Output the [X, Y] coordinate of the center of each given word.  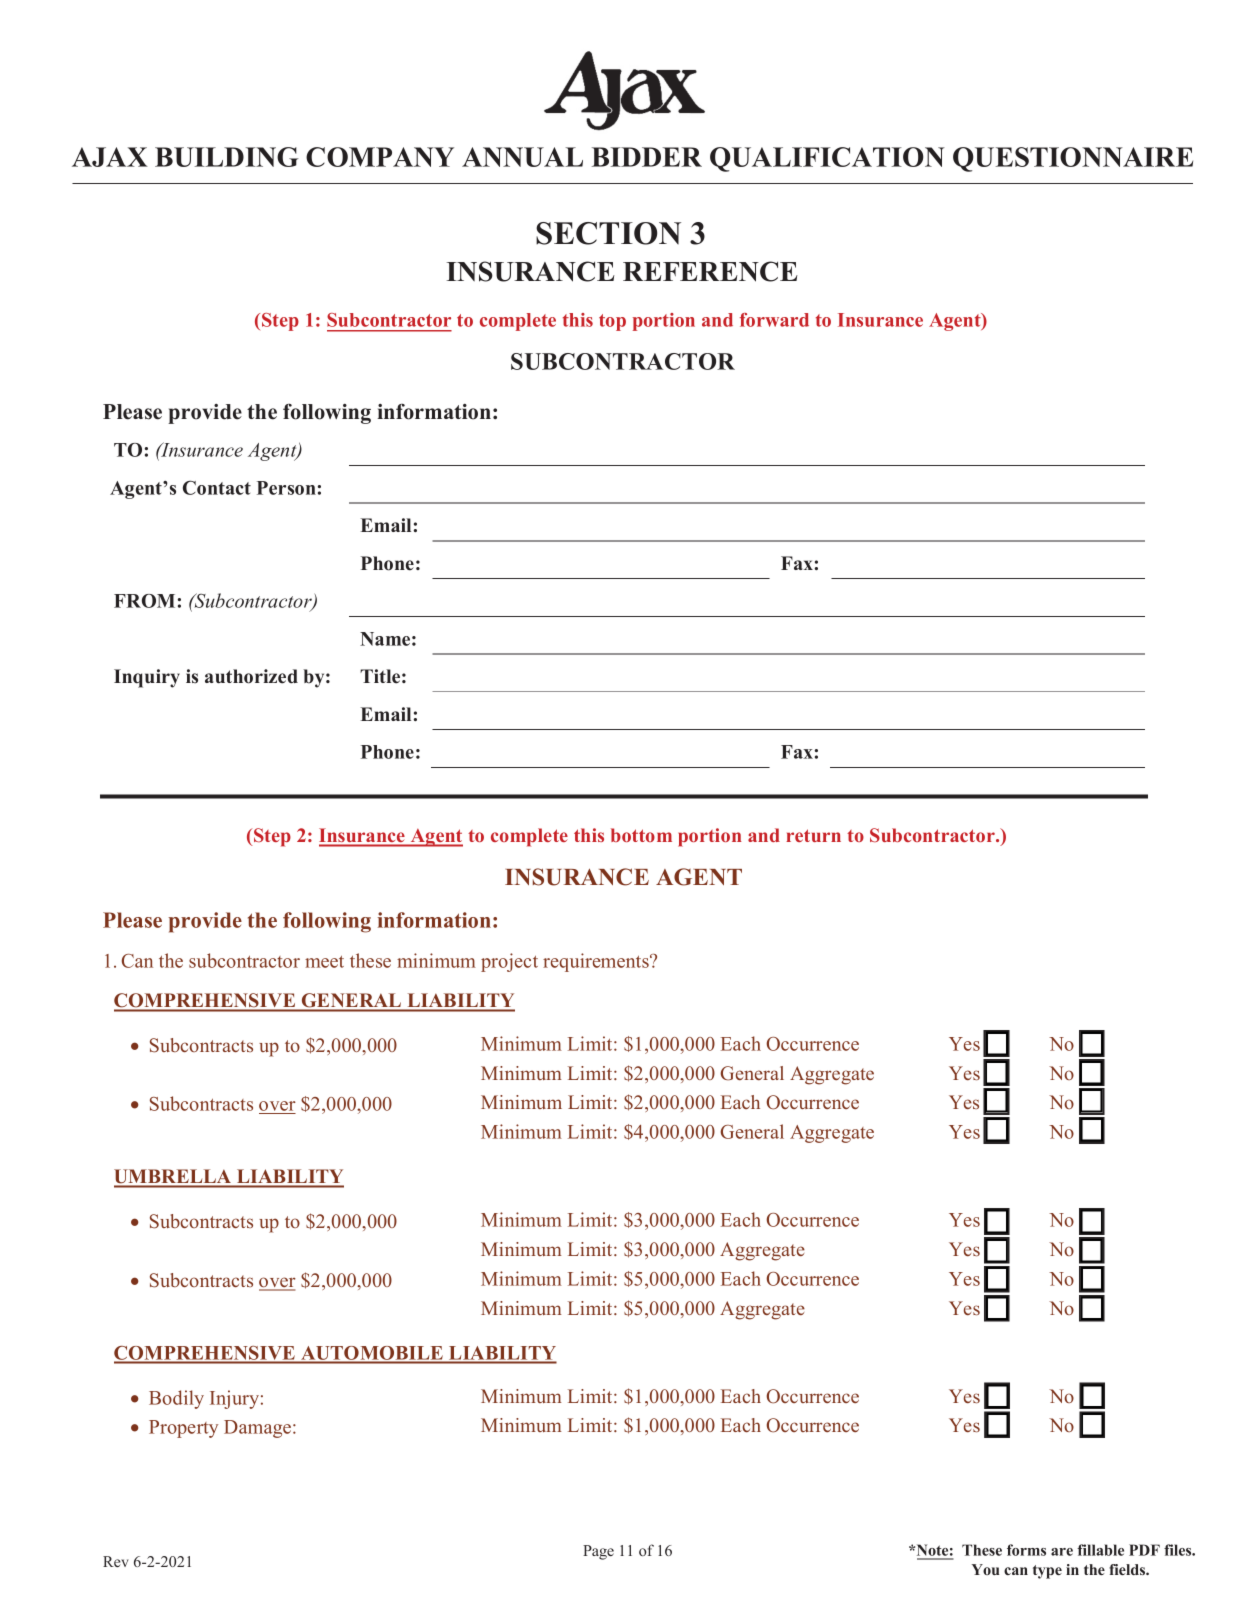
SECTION [608, 233]
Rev [116, 1561]
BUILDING [227, 157]
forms [1026, 1550]
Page [598, 1552]
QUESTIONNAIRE [1073, 159]
